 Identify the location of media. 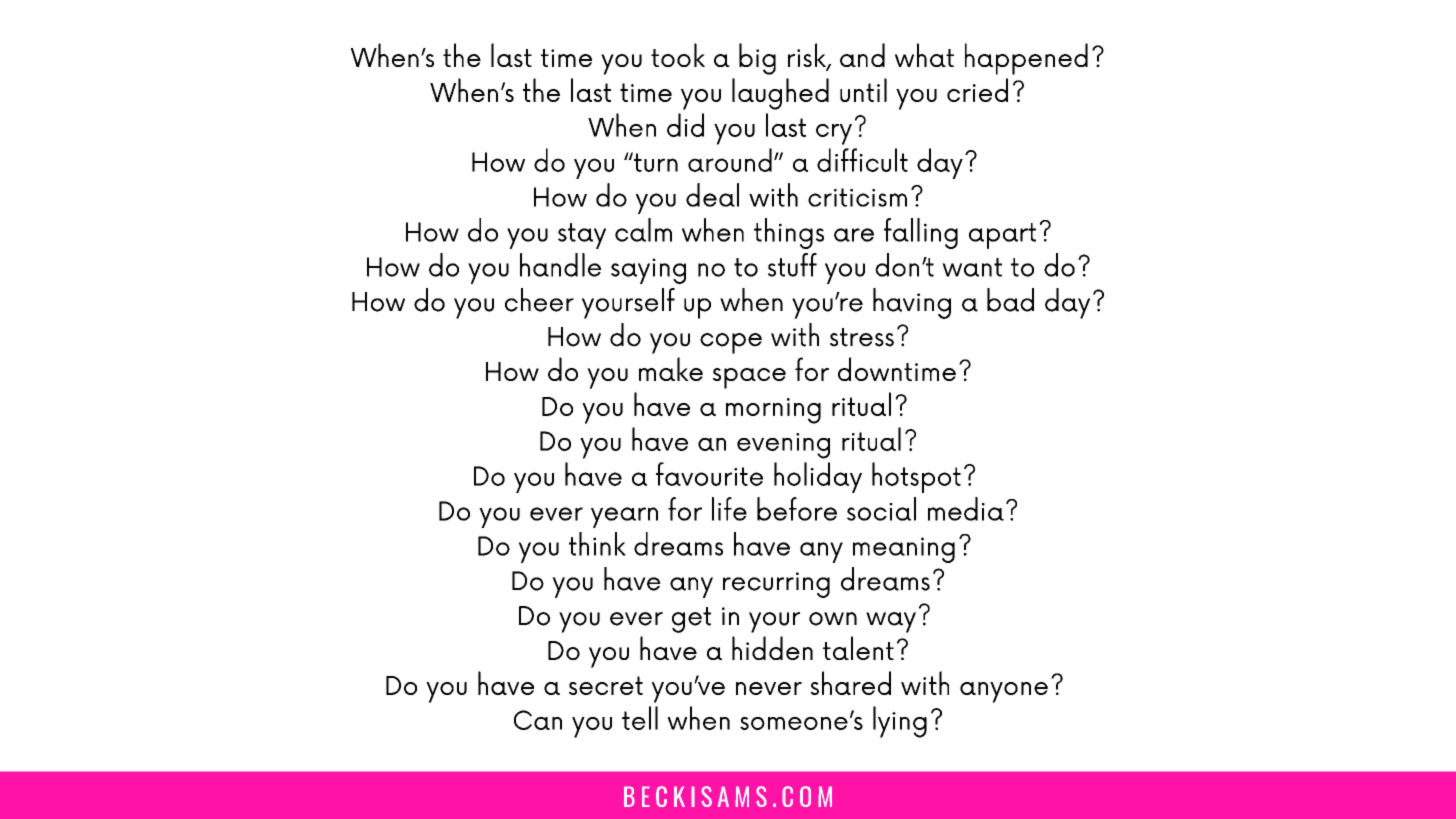
(966, 509).
